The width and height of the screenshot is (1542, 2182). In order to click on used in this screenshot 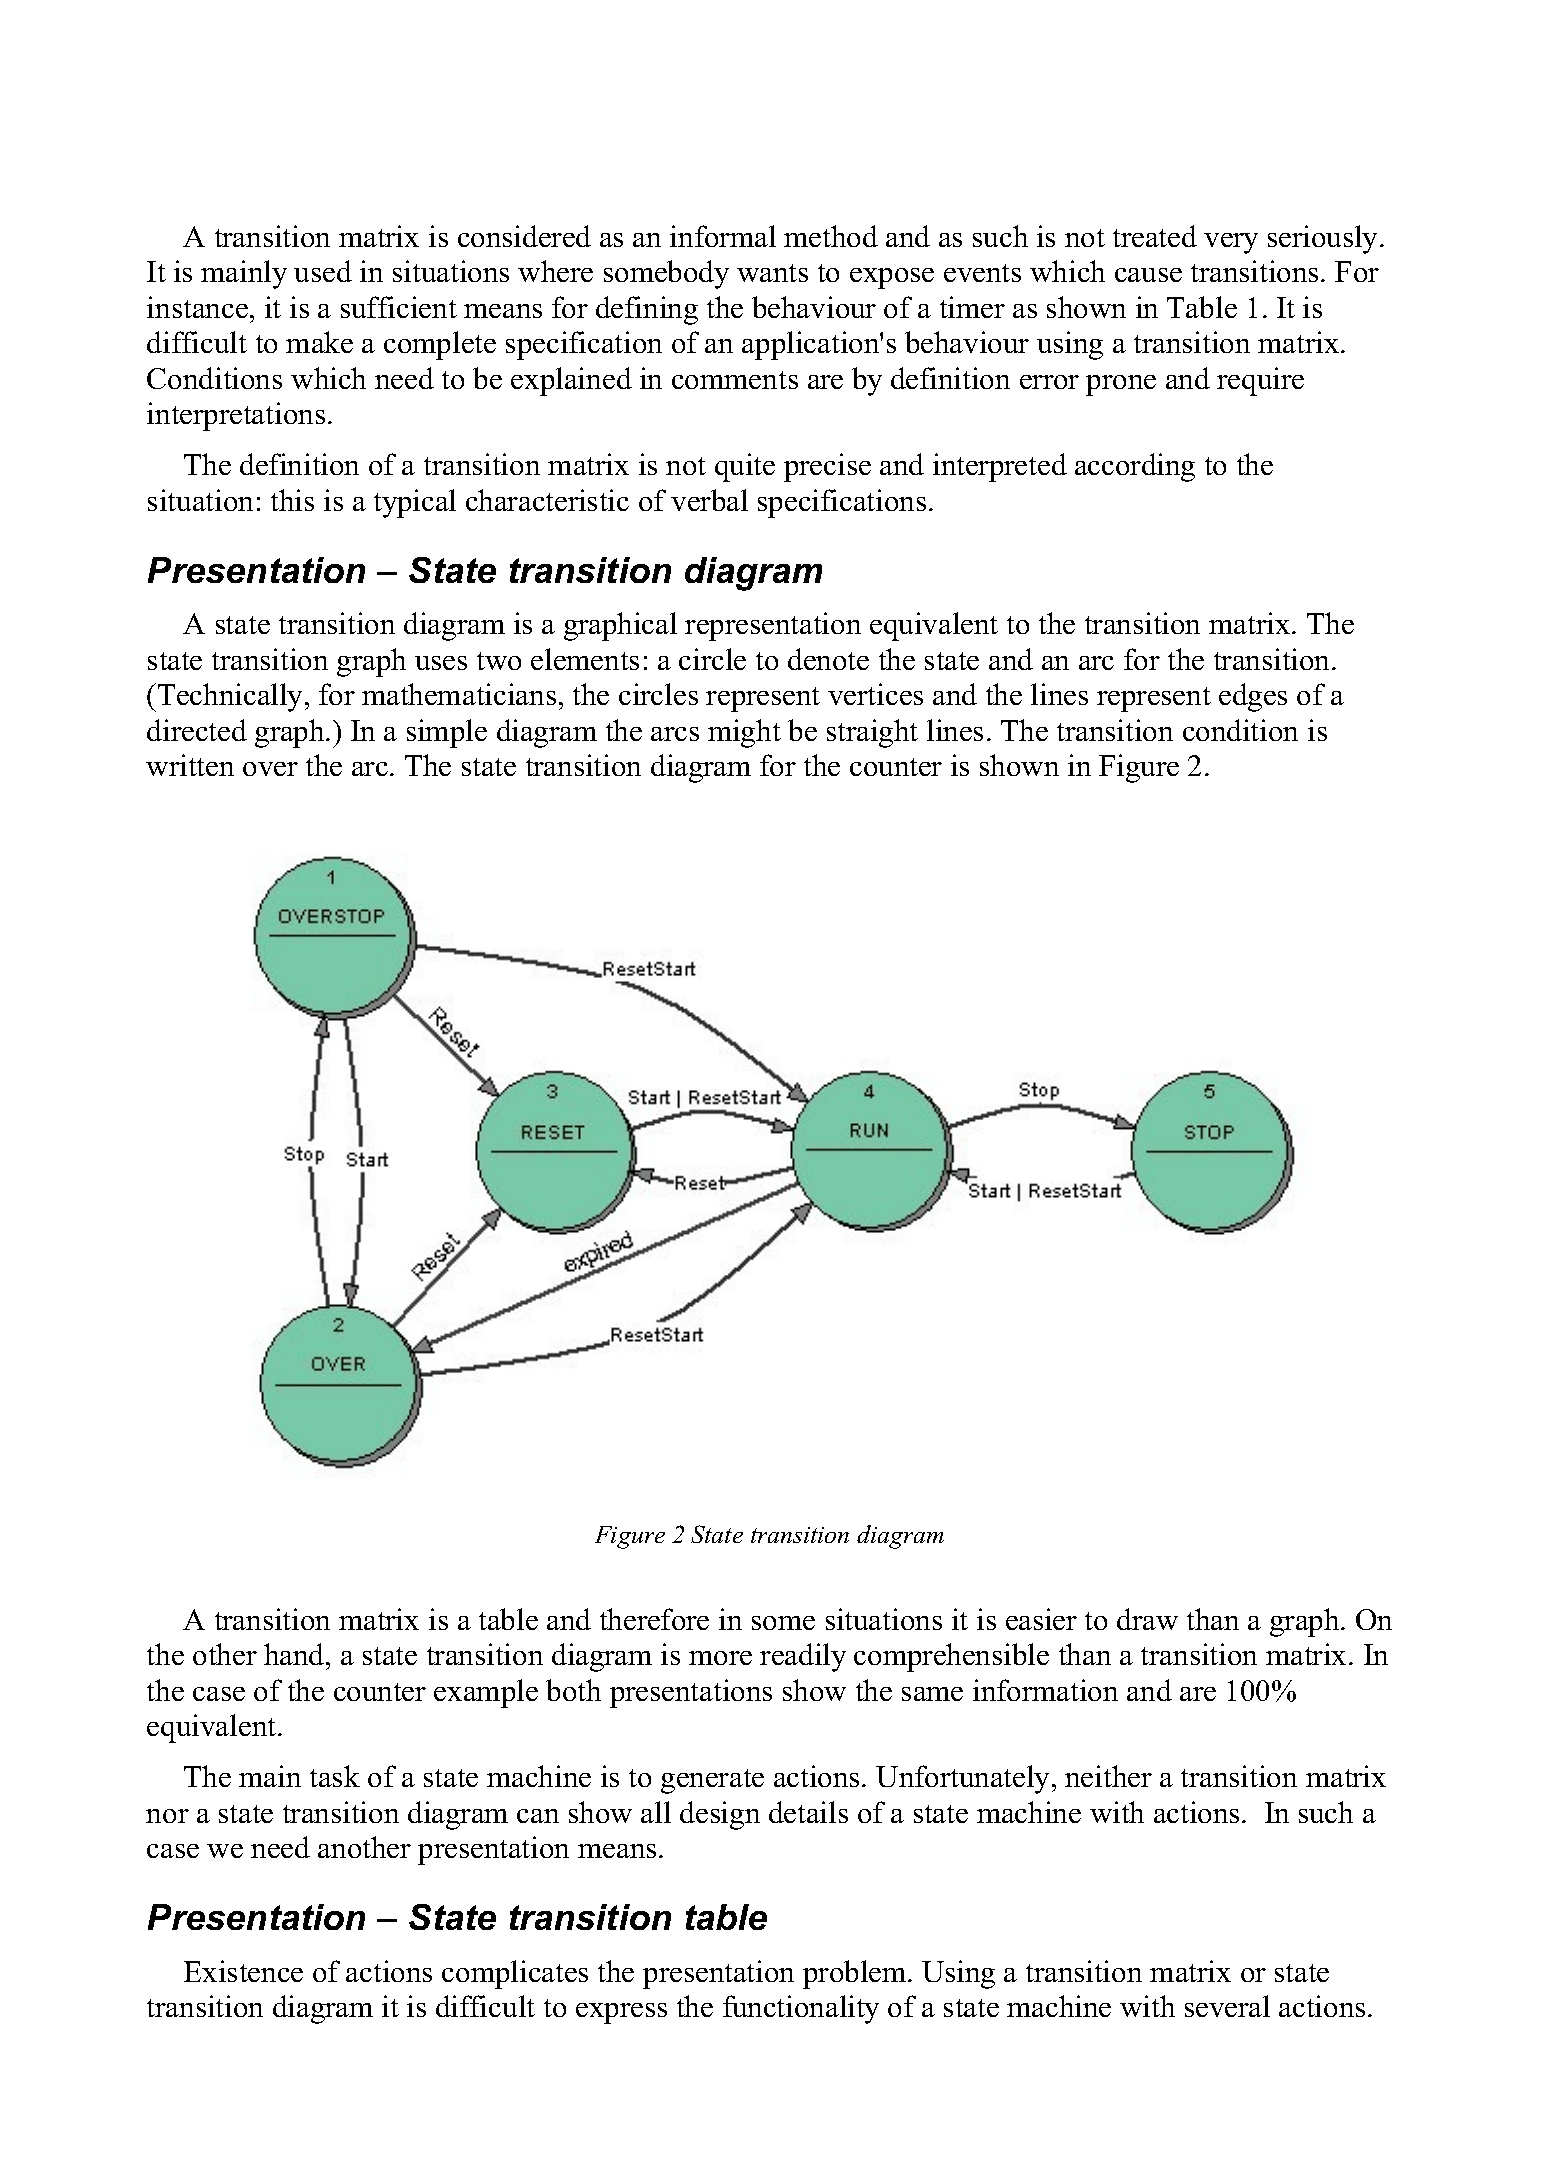, I will do `click(323, 271)`.
